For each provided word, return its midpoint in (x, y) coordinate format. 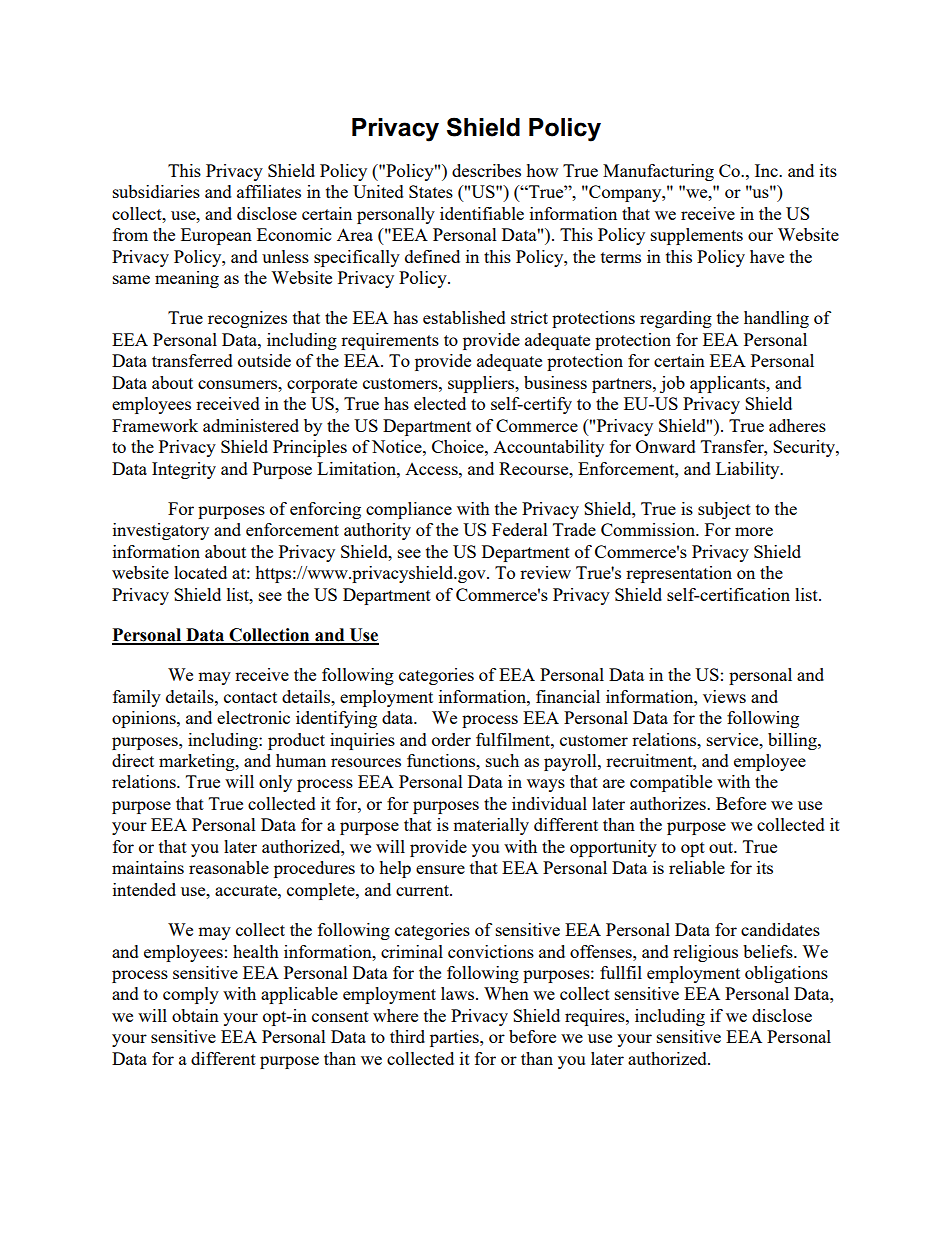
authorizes (669, 803)
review (545, 572)
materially (491, 826)
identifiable (482, 213)
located (200, 572)
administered (251, 425)
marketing (198, 762)
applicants (728, 384)
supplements (697, 236)
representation (679, 574)
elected (440, 403)
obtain (195, 1015)
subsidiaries (156, 191)
